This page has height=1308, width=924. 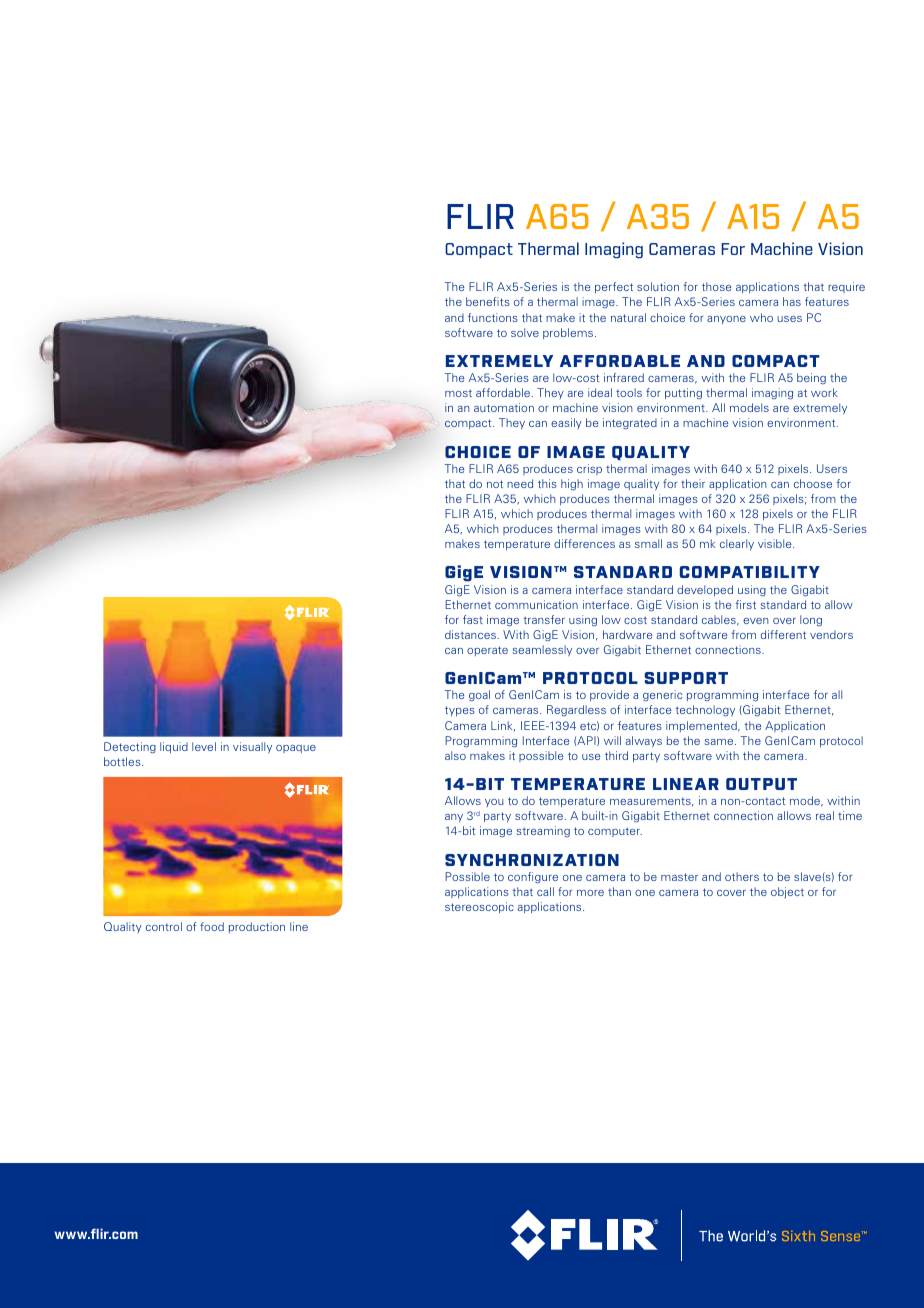 What do you see at coordinates (204, 746) in the page?
I see `level` at bounding box center [204, 746].
